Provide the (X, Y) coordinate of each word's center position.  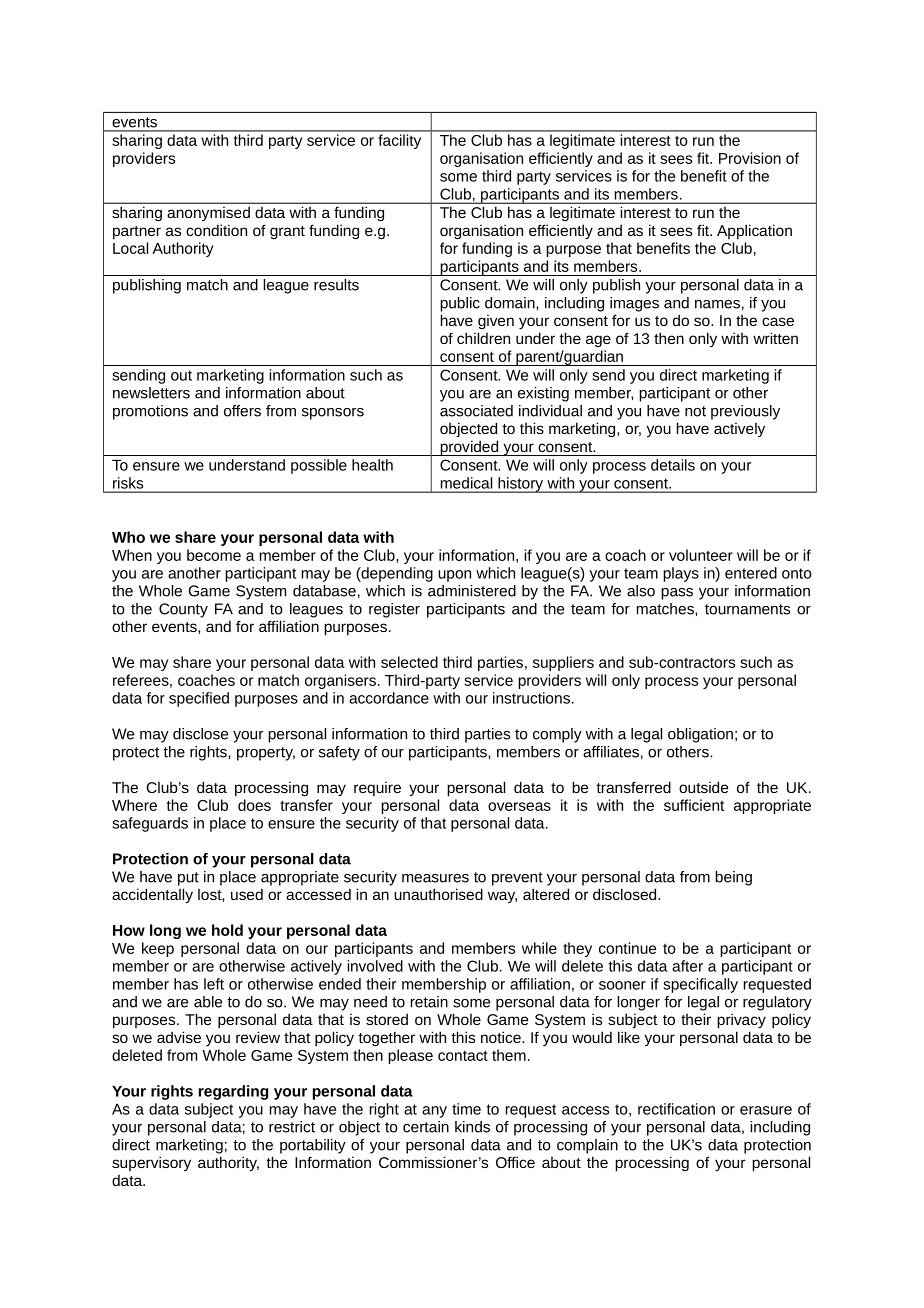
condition (216, 230)
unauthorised (438, 894)
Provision (750, 158)
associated (476, 411)
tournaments (747, 609)
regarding (233, 1092)
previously (745, 412)
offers (242, 411)
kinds (472, 1127)
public (460, 304)
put (188, 879)
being (733, 878)
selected (409, 662)
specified (199, 699)
